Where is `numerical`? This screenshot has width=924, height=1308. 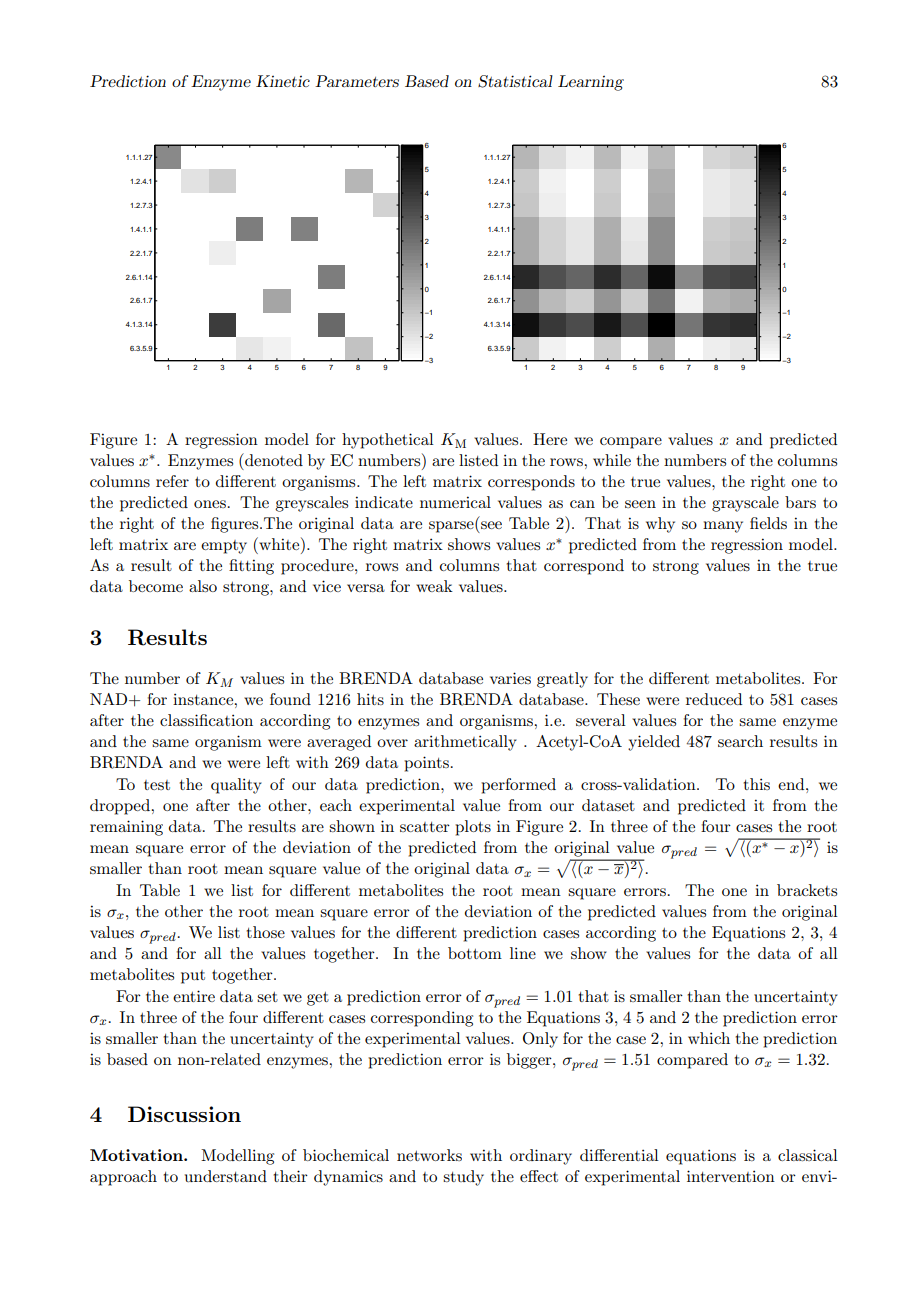 numerical is located at coordinates (455, 502).
